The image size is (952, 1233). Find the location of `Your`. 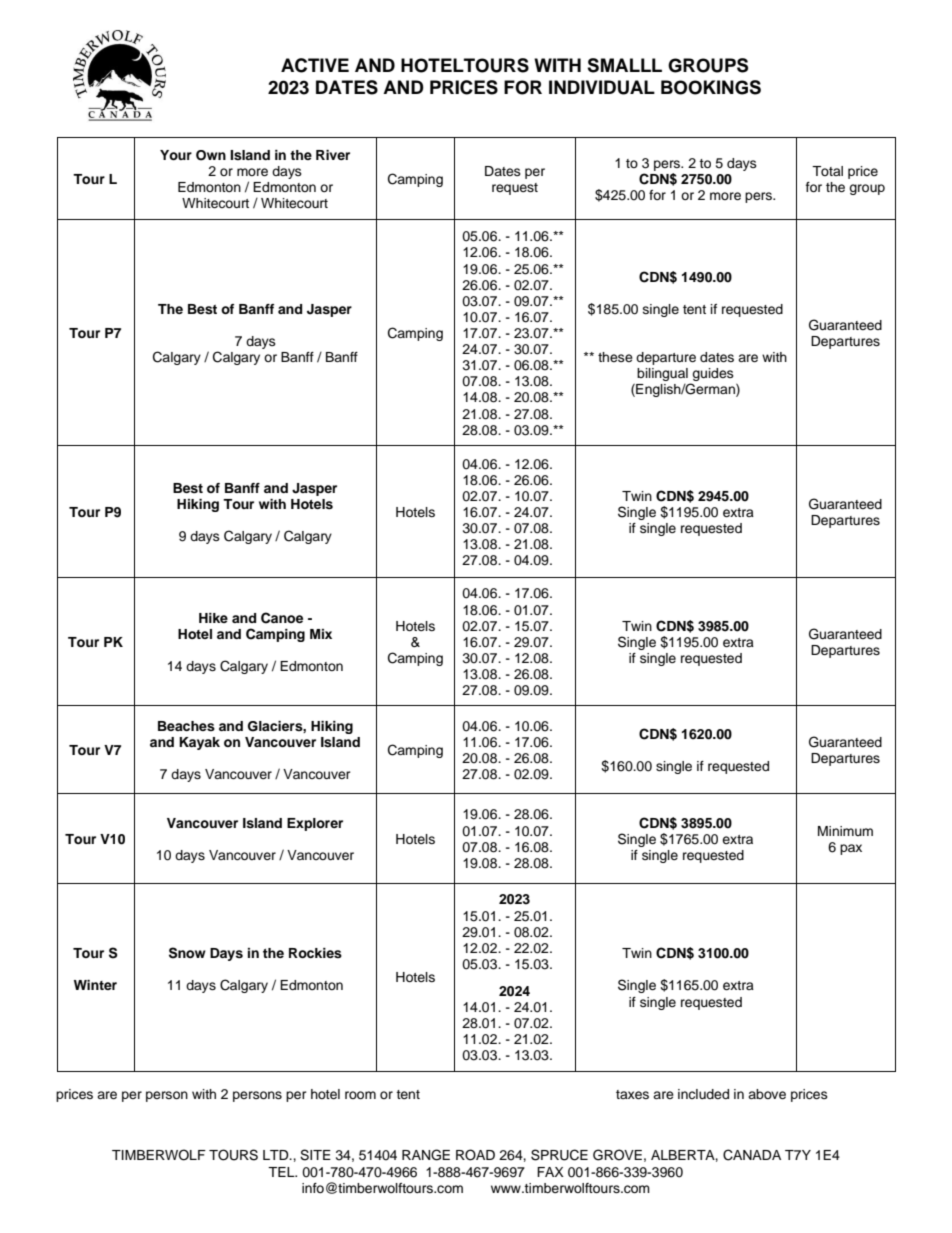

Your is located at coordinates (176, 155).
